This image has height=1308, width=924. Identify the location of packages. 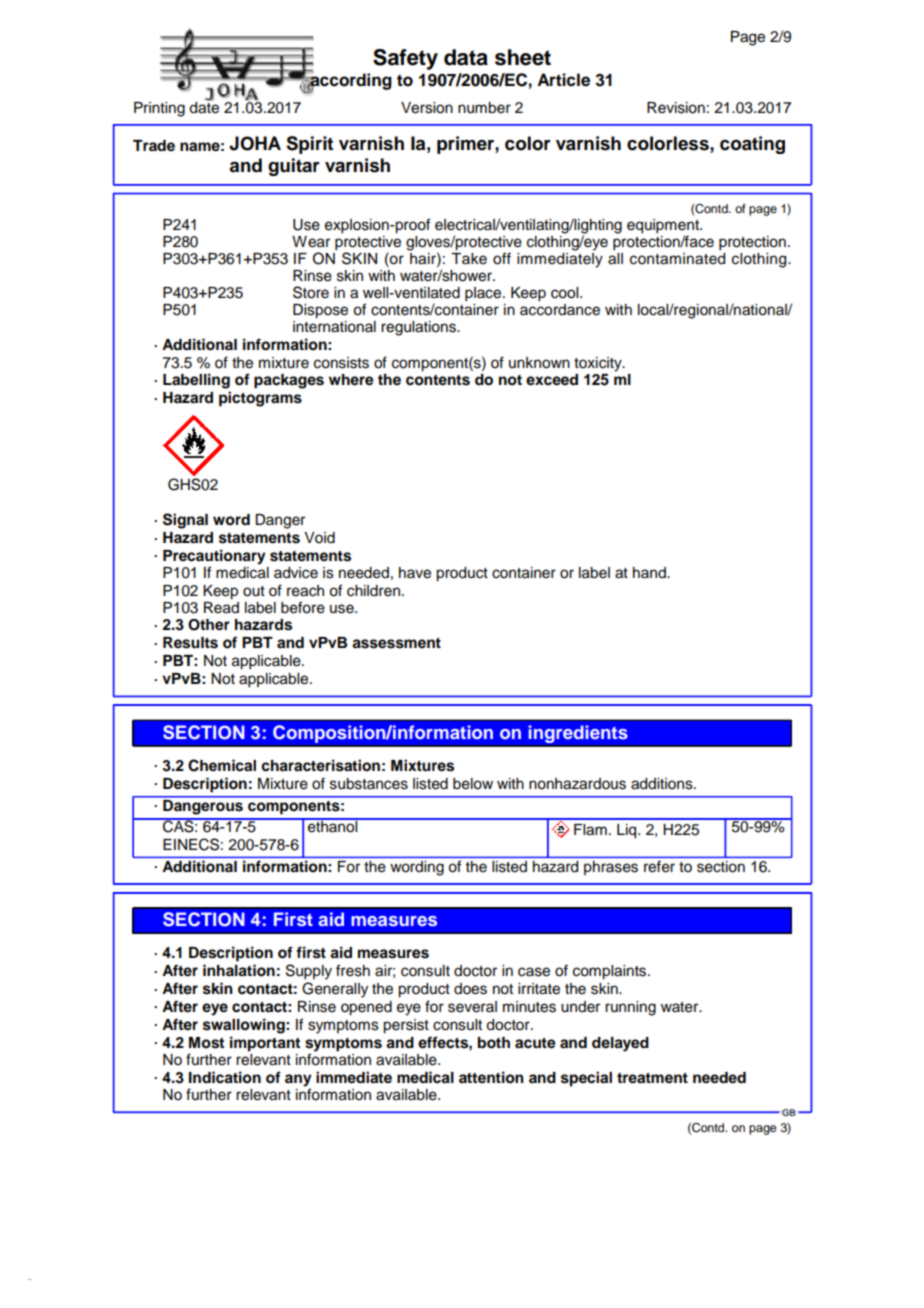
(289, 381).
